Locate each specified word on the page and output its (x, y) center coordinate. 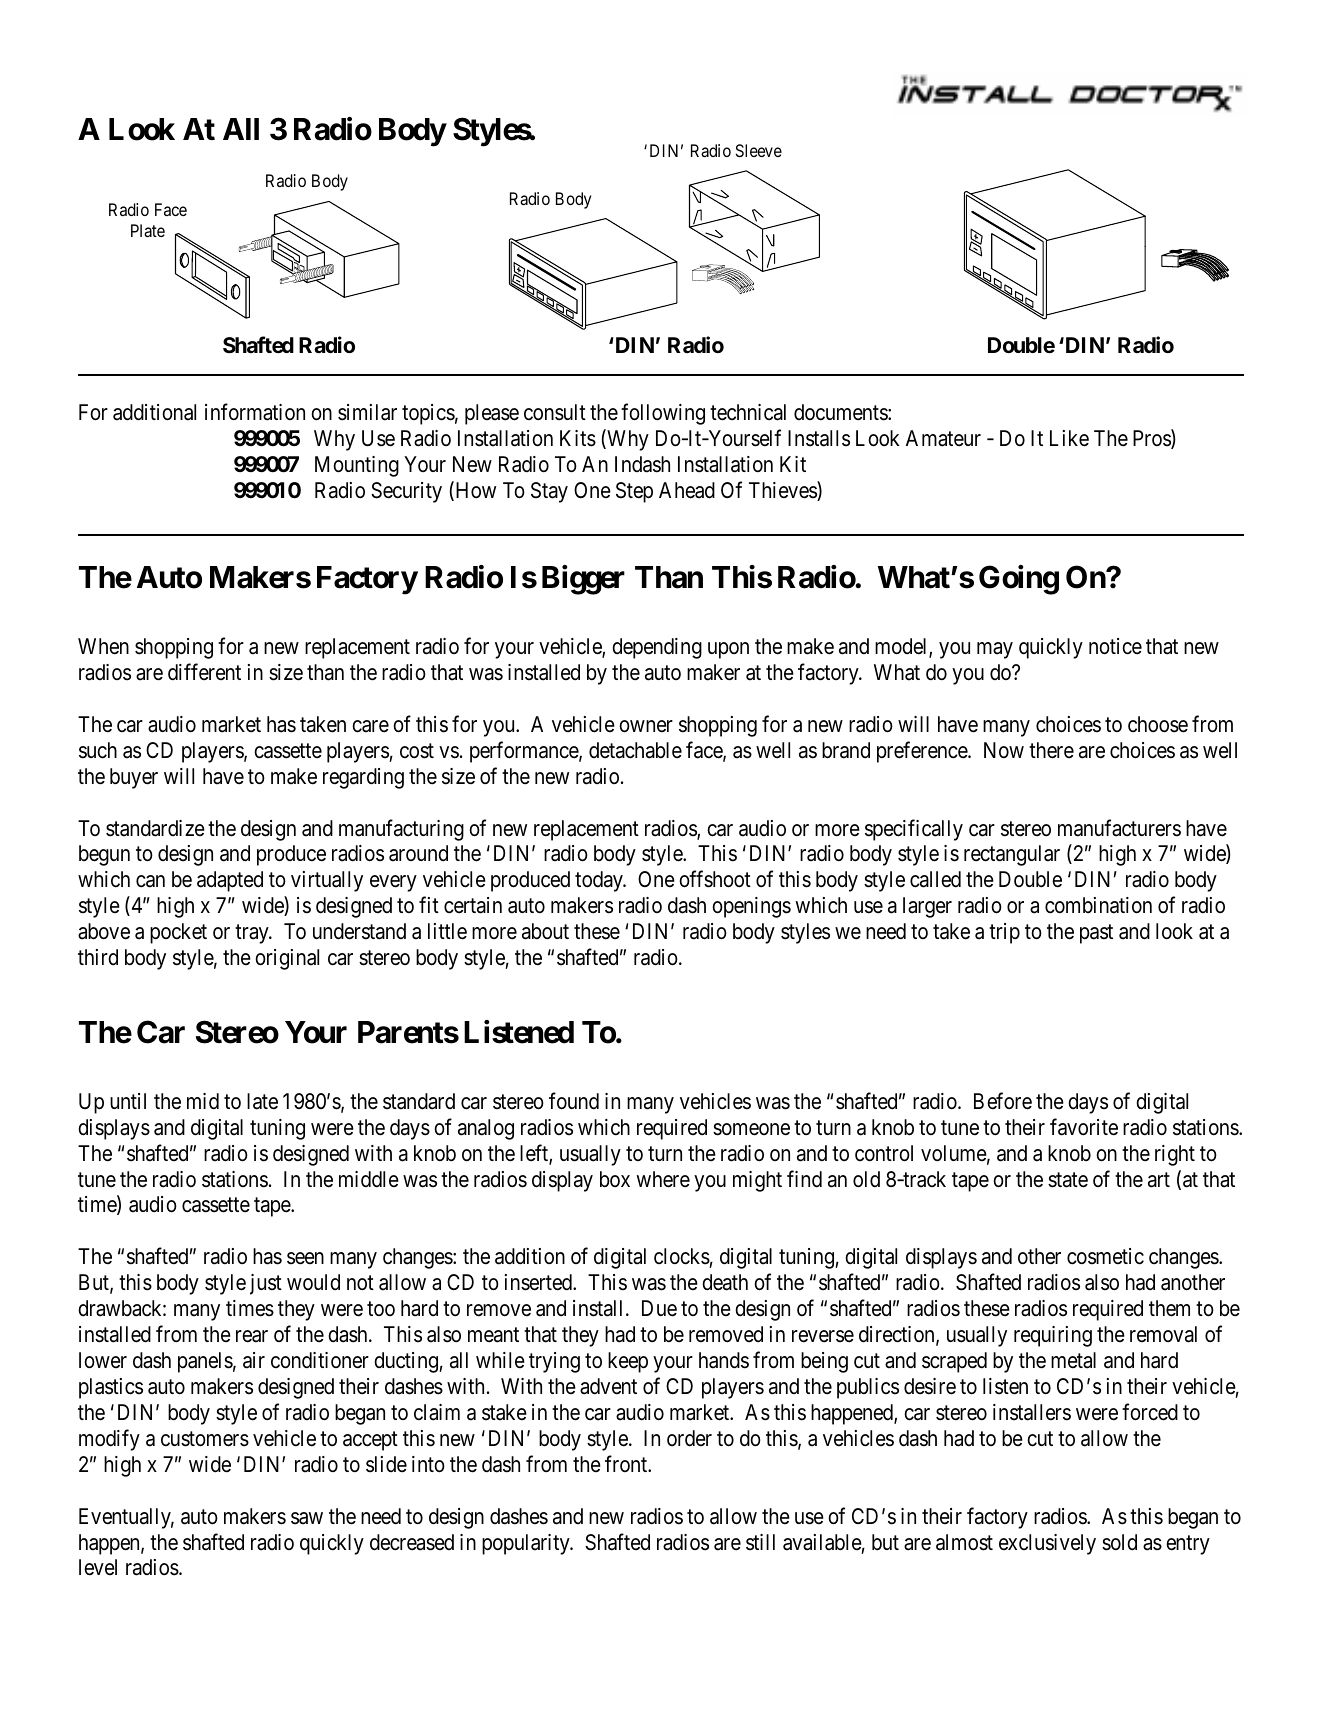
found (574, 1101)
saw (307, 1518)
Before (1003, 1101)
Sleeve (759, 150)
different (204, 672)
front (627, 1463)
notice (1115, 646)
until (128, 1101)
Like (1069, 438)
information (255, 412)
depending (657, 648)
